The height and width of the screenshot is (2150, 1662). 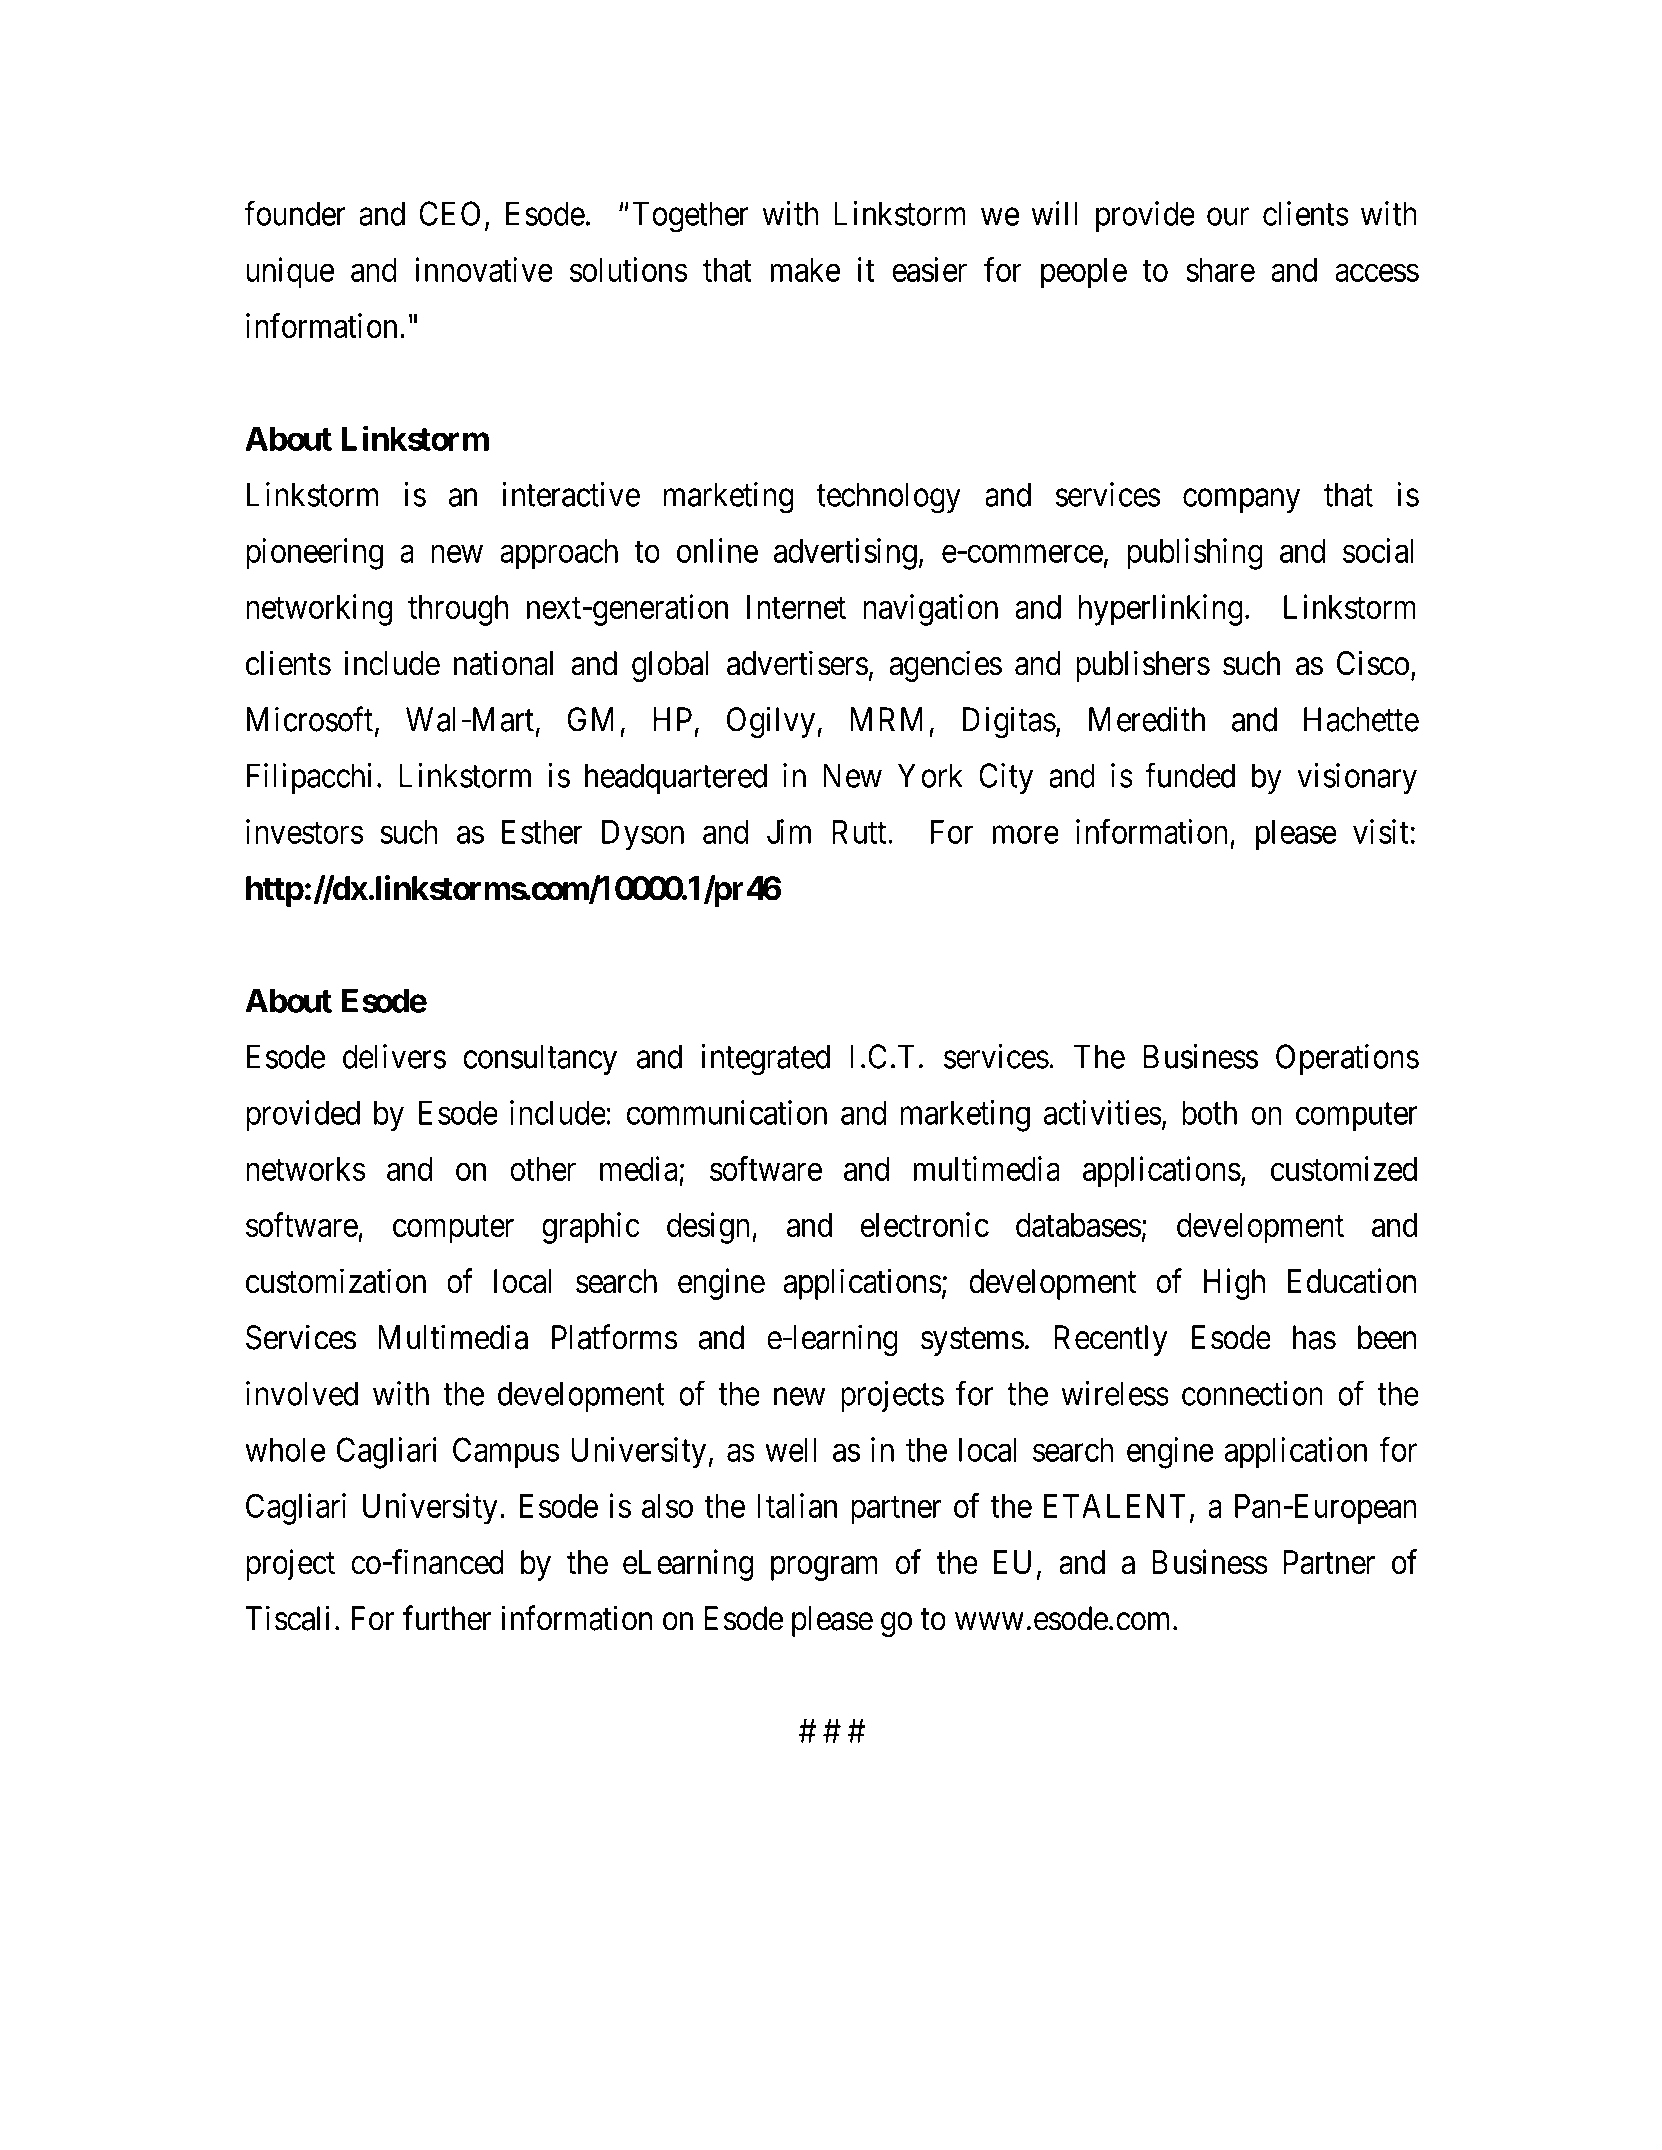 What do you see at coordinates (1252, 1393) in the screenshot?
I see `connection` at bounding box center [1252, 1393].
